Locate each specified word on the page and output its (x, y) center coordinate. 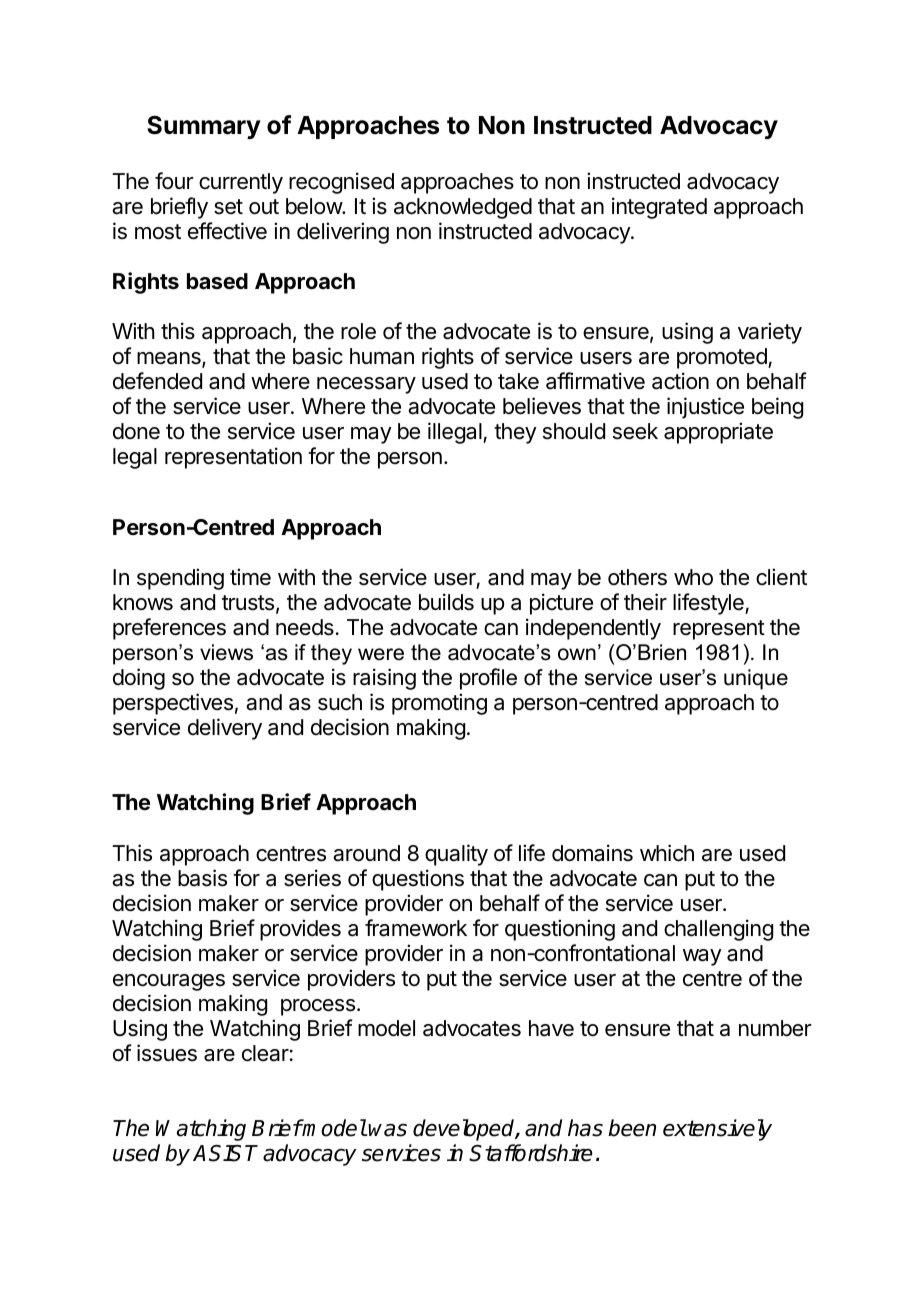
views (226, 652)
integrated (659, 208)
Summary (204, 127)
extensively (717, 1130)
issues (167, 1053)
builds (446, 602)
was (387, 1130)
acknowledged (463, 208)
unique (756, 679)
